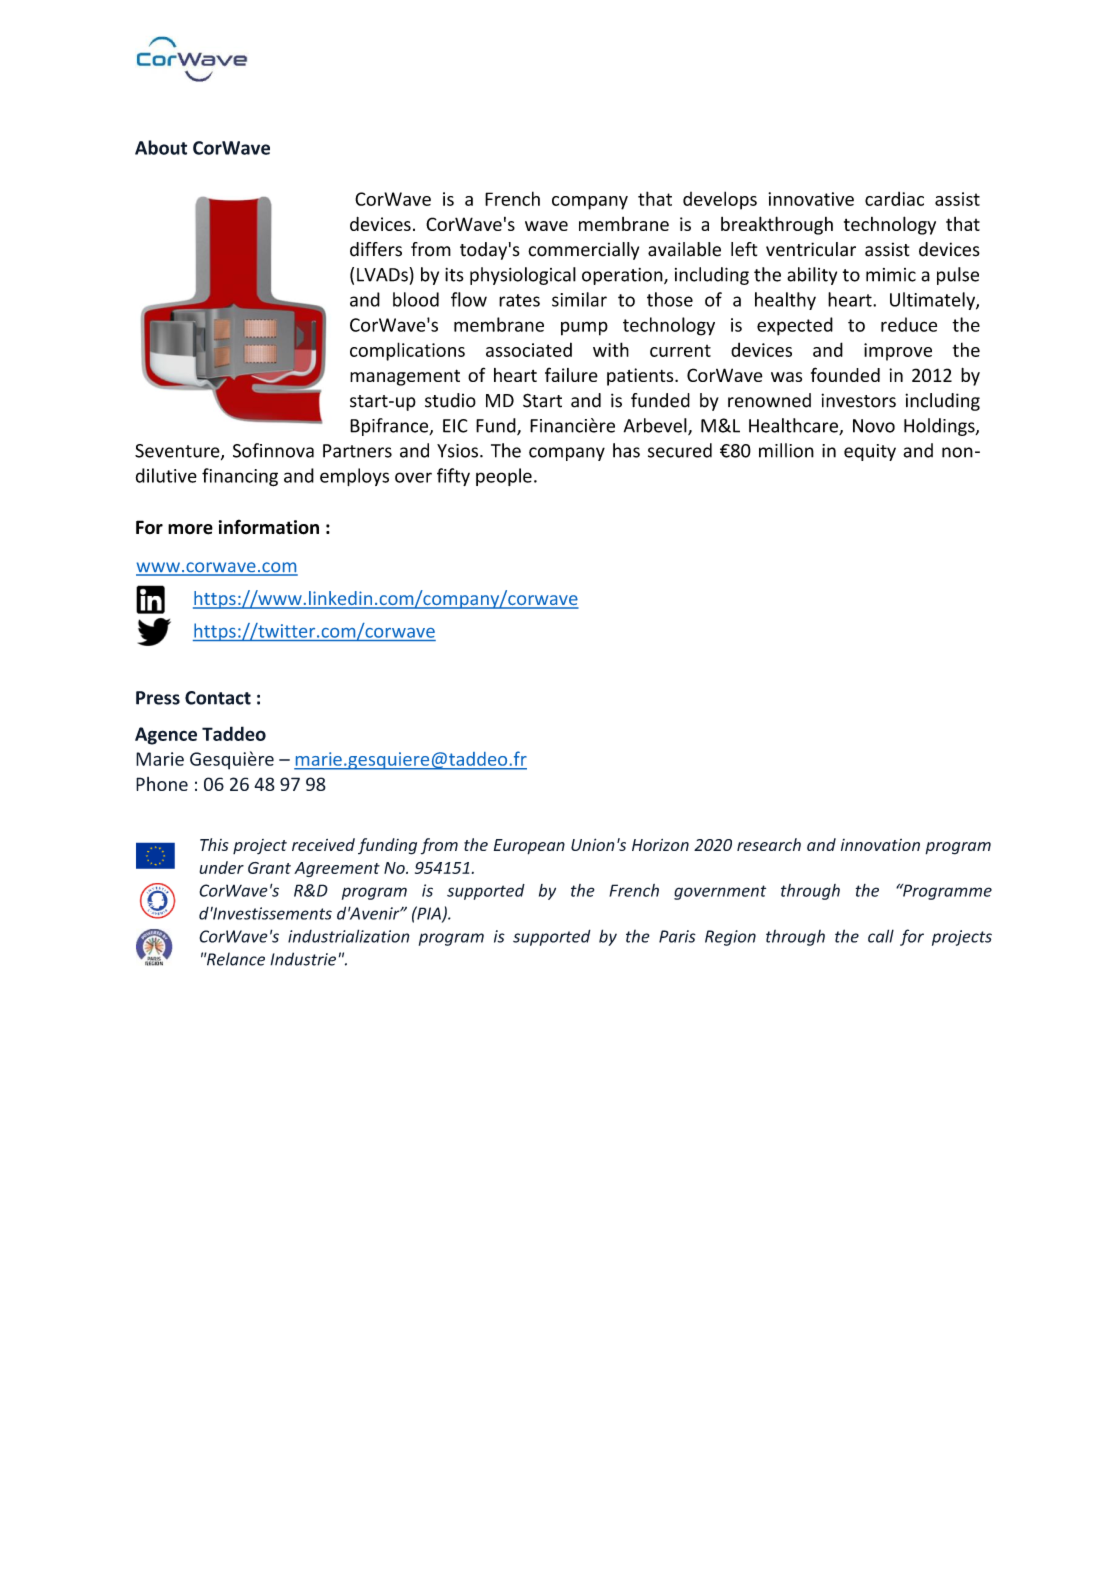 This screenshot has height=1577, width=1115. I want to click on commercially, so click(583, 251).
